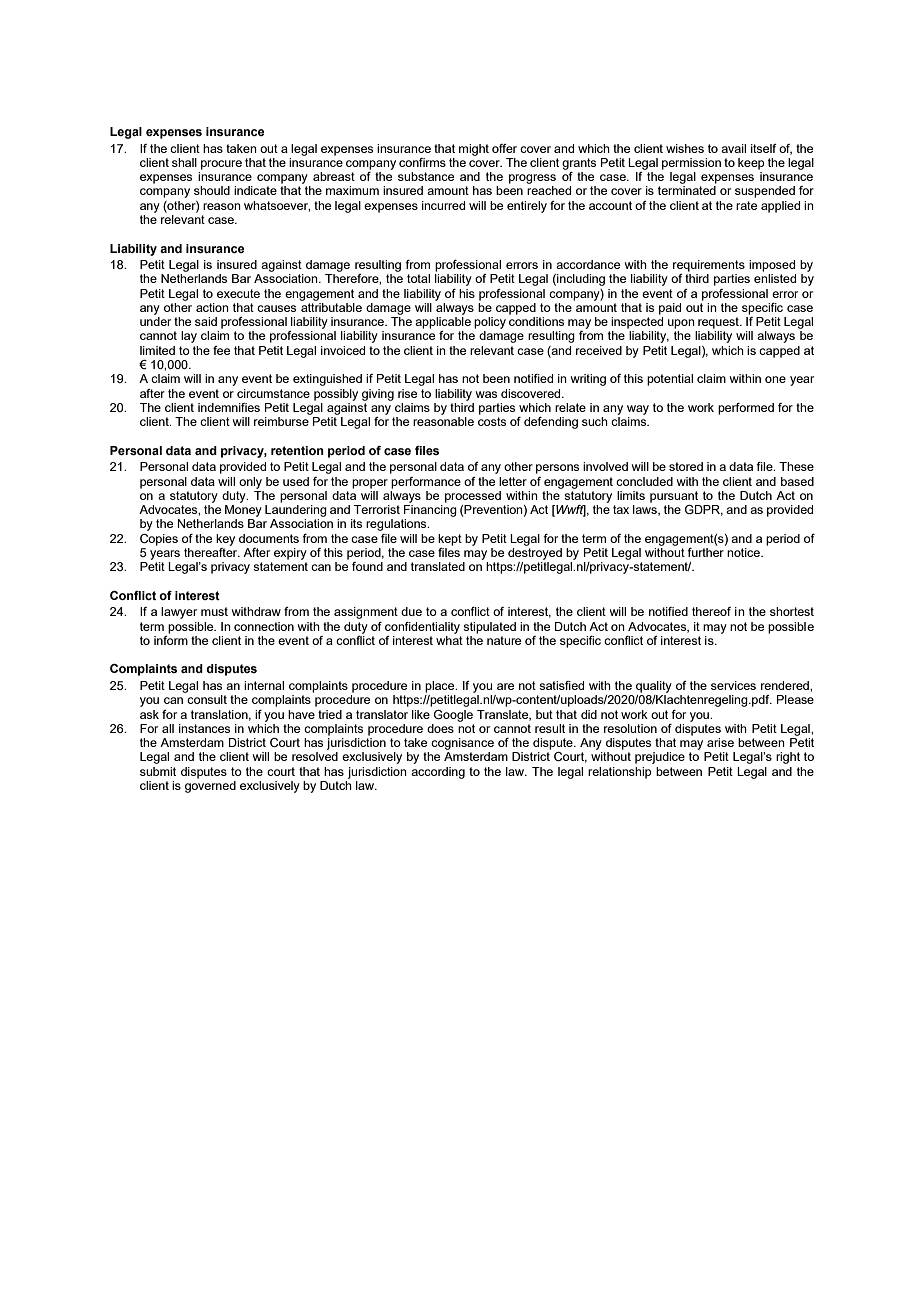  I want to click on governed, so click(210, 787).
